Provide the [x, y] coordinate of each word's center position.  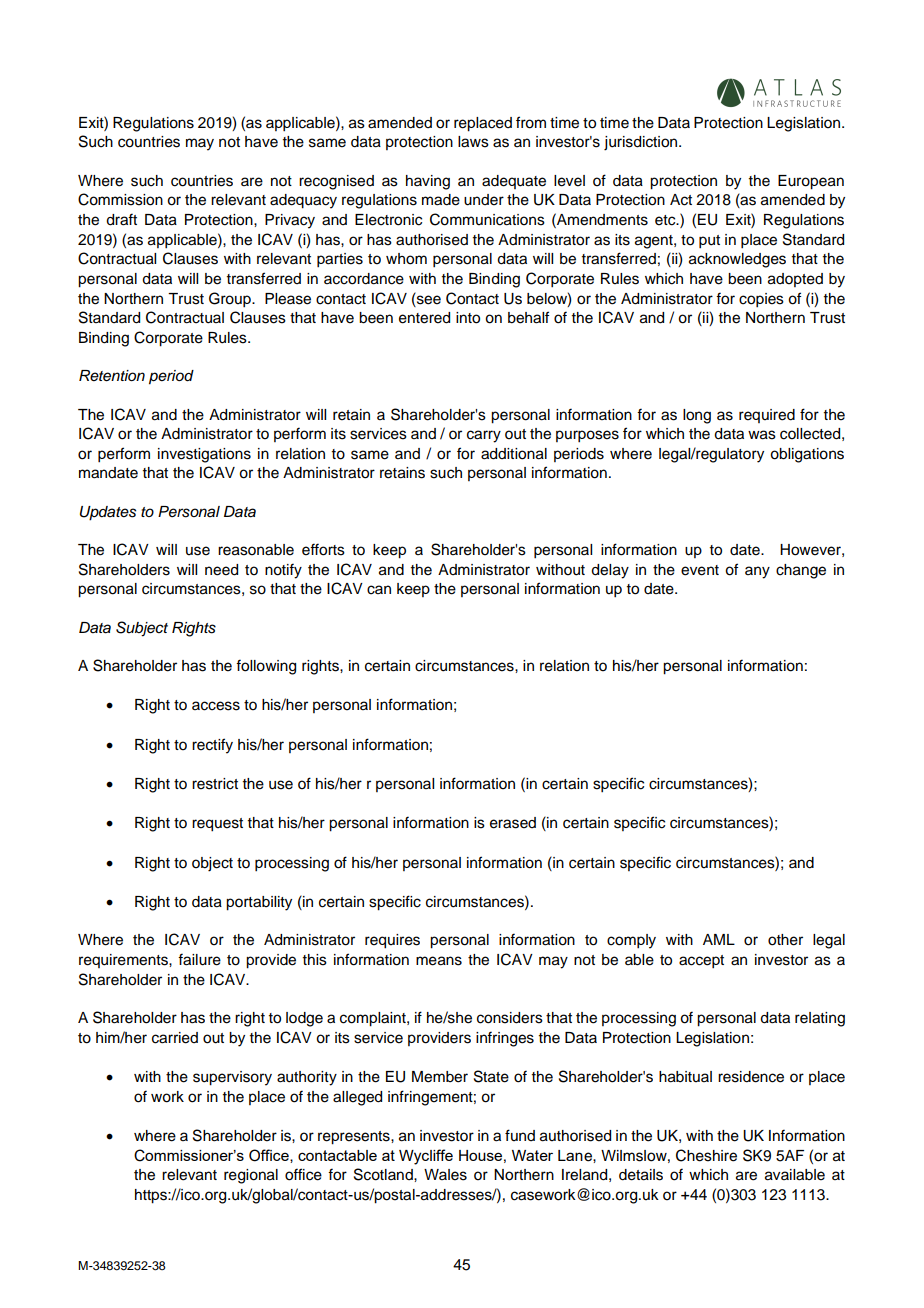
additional [514, 454]
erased [513, 823]
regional [251, 1176]
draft [121, 219]
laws [473, 142]
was [762, 435]
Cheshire [706, 1155]
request [217, 825]
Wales [445, 1175]
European [811, 182]
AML [719, 939]
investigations [204, 455]
